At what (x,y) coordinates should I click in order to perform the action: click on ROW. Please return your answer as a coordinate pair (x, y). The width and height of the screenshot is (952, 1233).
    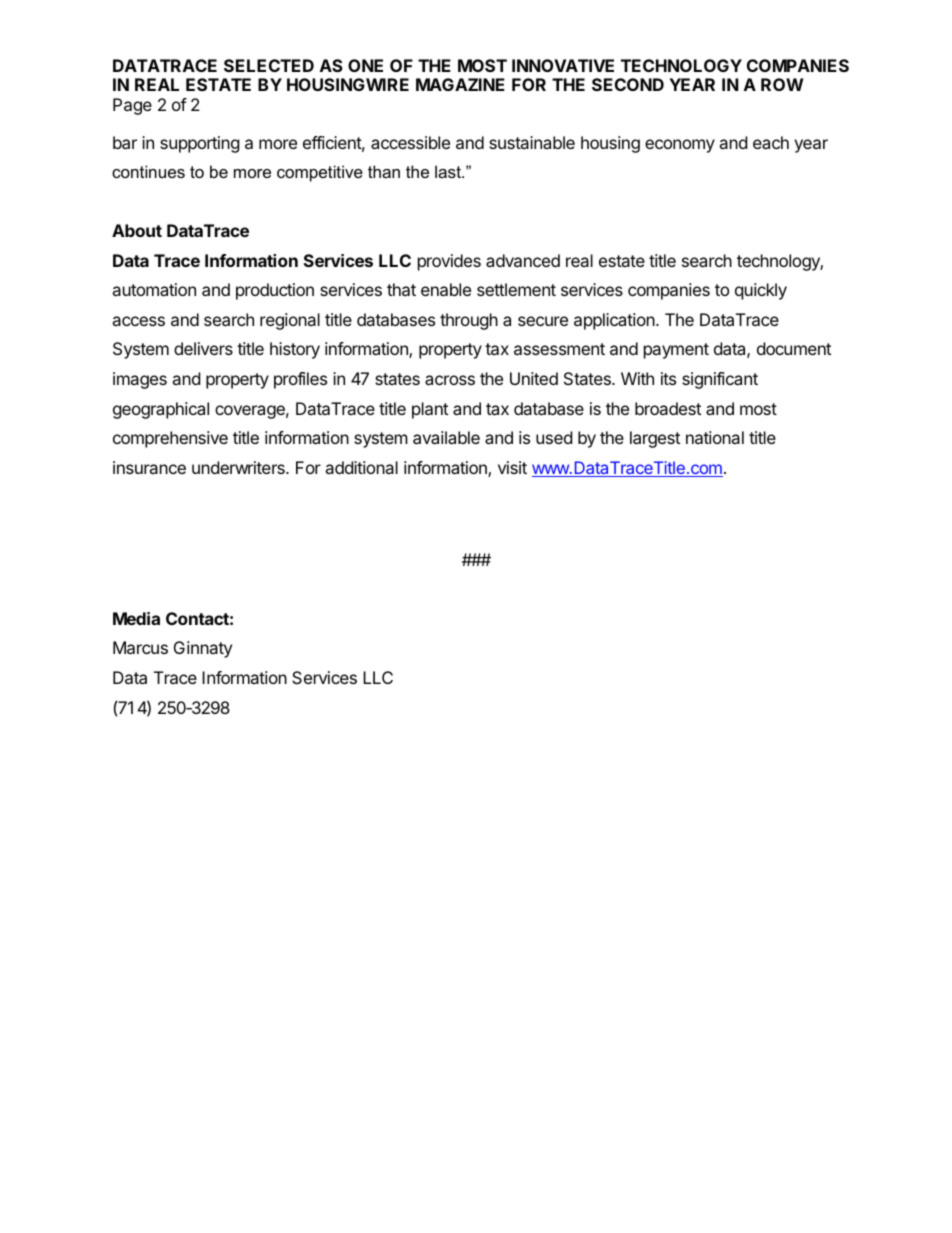
    Looking at the image, I should click on (782, 84).
